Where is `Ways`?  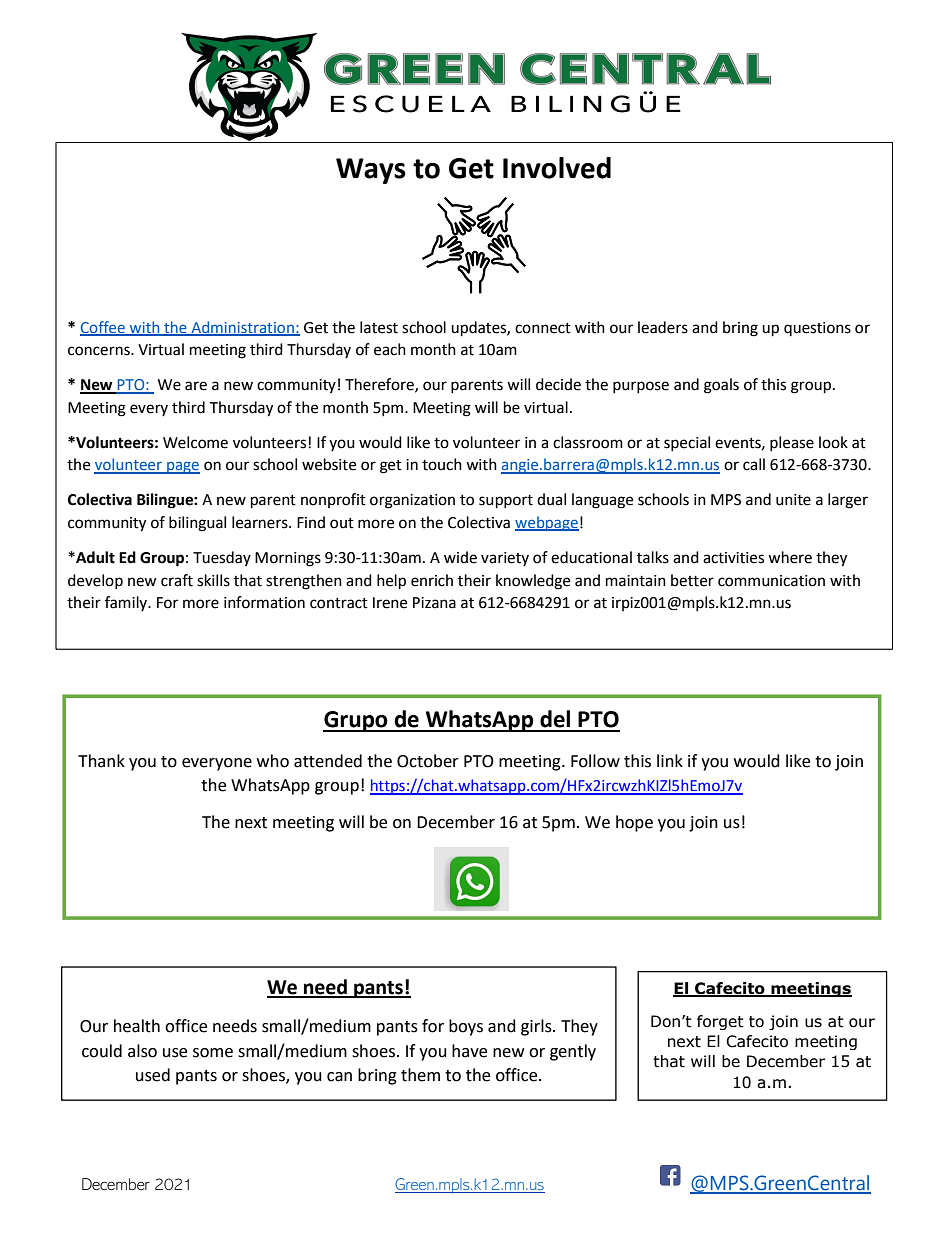 Ways is located at coordinates (371, 171).
